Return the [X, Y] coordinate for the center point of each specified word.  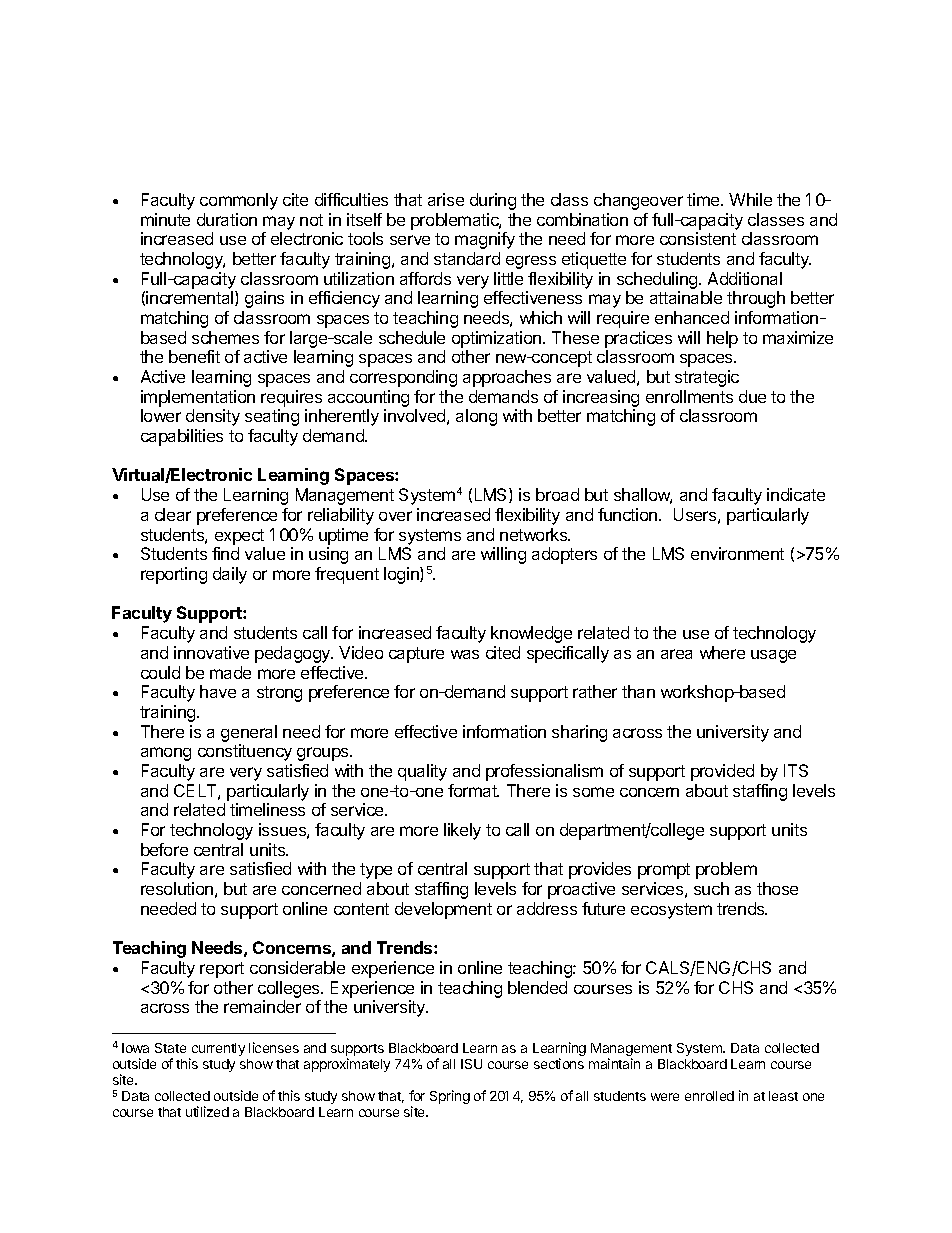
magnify [485, 240]
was [465, 654]
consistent [698, 238]
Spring [450, 1097]
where [722, 652]
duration [227, 219]
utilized [207, 1111]
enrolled [709, 1096]
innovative [211, 652]
